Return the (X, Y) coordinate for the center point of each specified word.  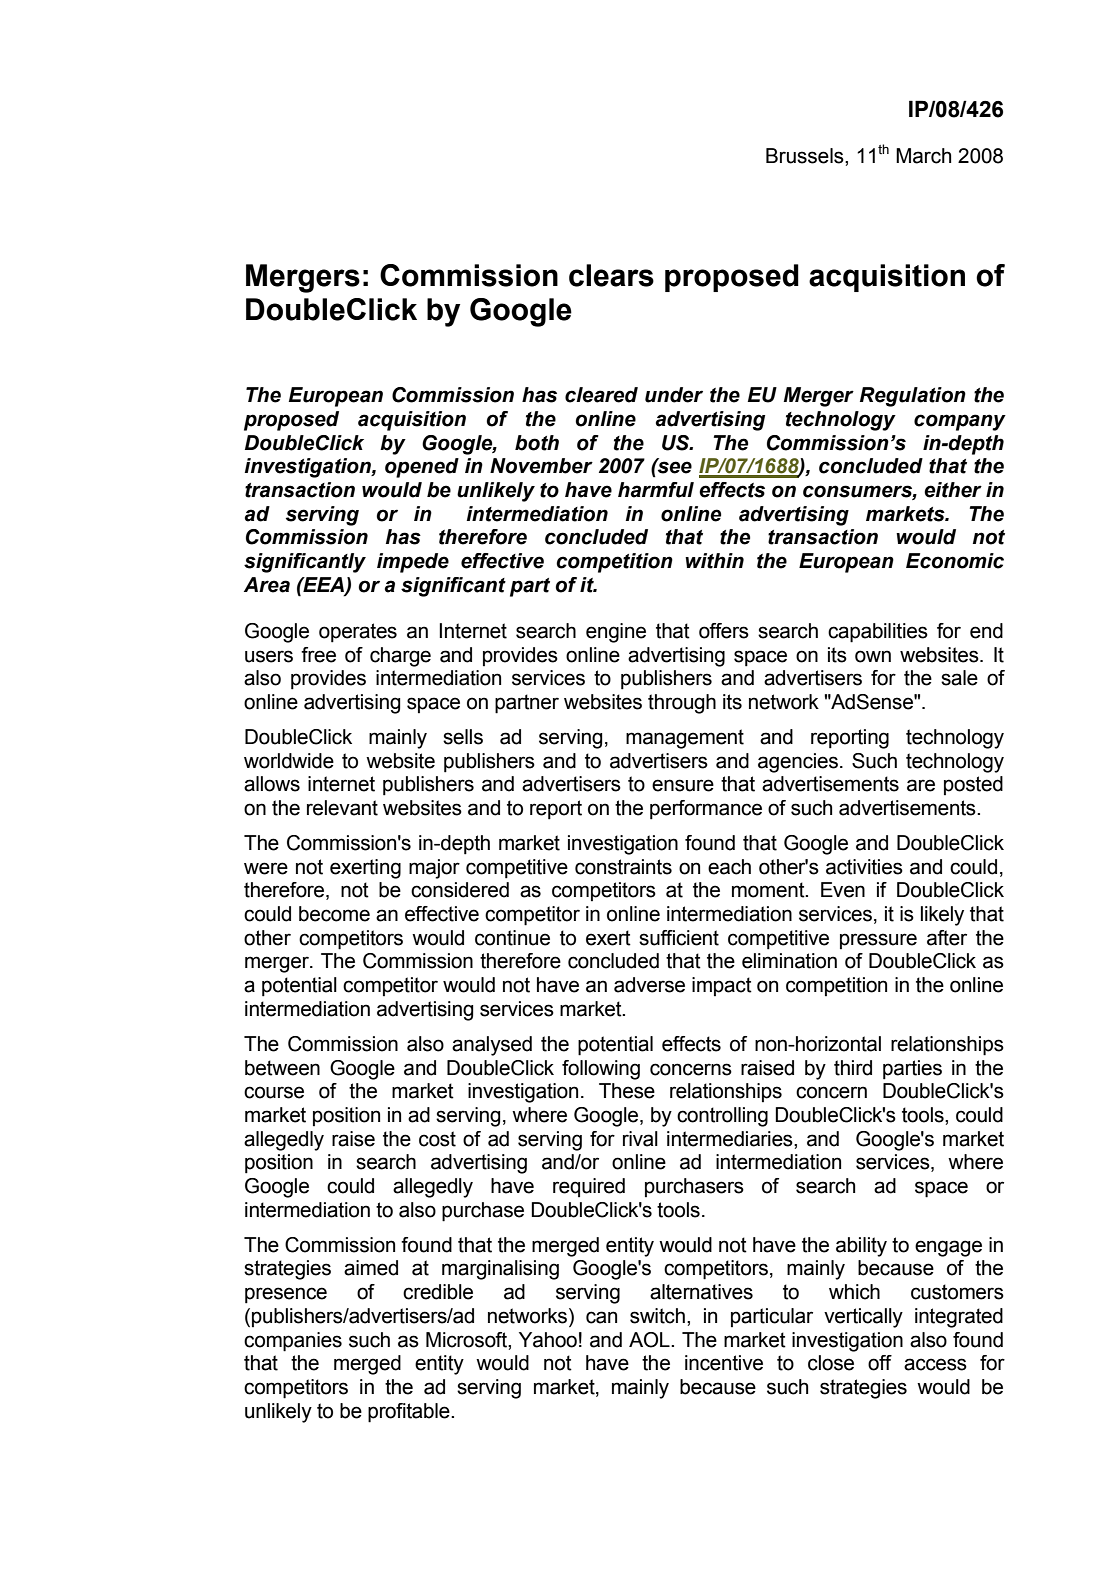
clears (611, 275)
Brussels (806, 156)
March (923, 156)
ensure (683, 785)
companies (293, 1342)
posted (973, 785)
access (935, 1364)
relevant (342, 808)
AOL (650, 1340)
